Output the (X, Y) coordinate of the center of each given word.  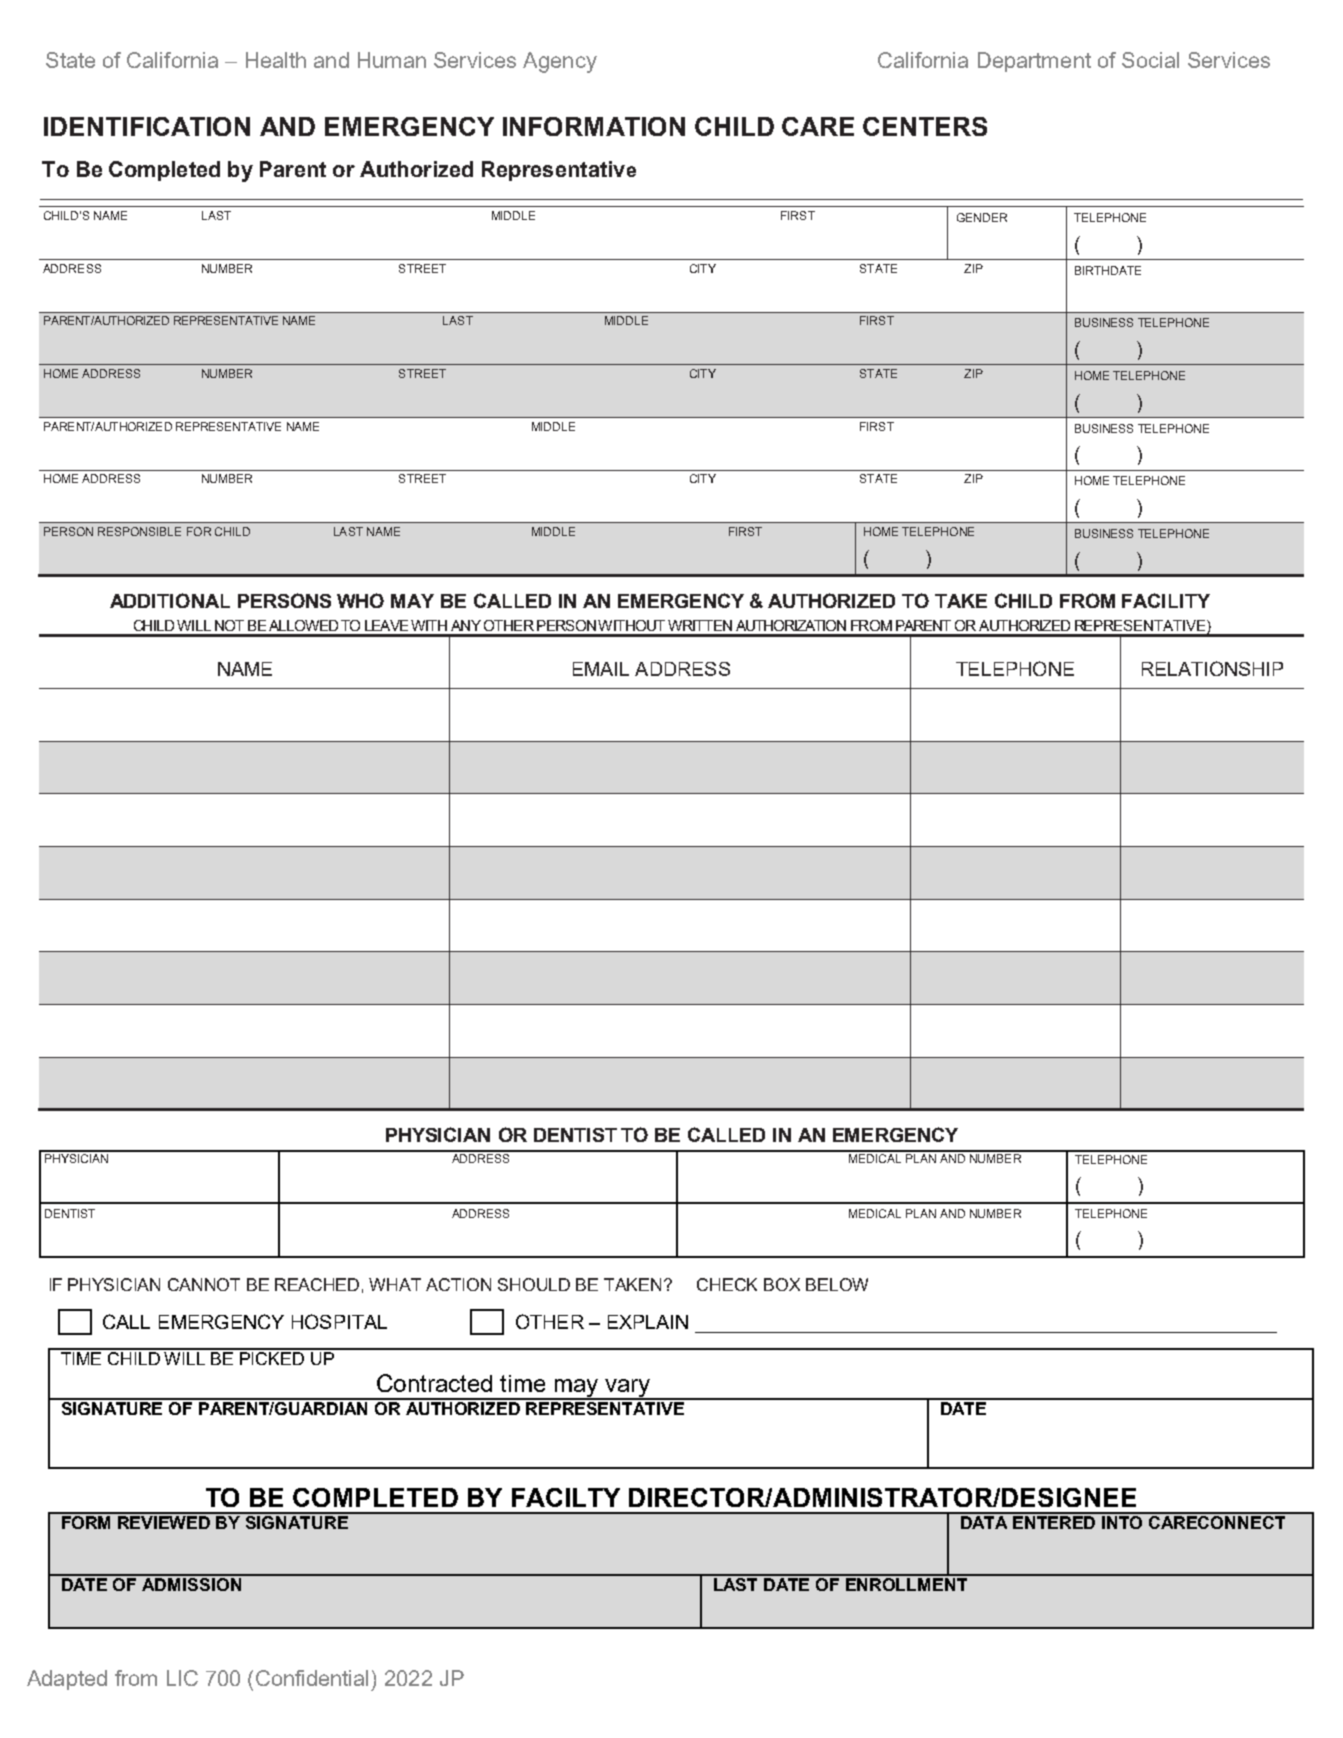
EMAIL (601, 669)
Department (1034, 62)
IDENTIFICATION (147, 126)
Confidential (312, 1678)
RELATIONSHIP (1212, 668)
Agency (560, 62)
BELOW (837, 1284)
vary (628, 1389)
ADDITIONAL (170, 600)
